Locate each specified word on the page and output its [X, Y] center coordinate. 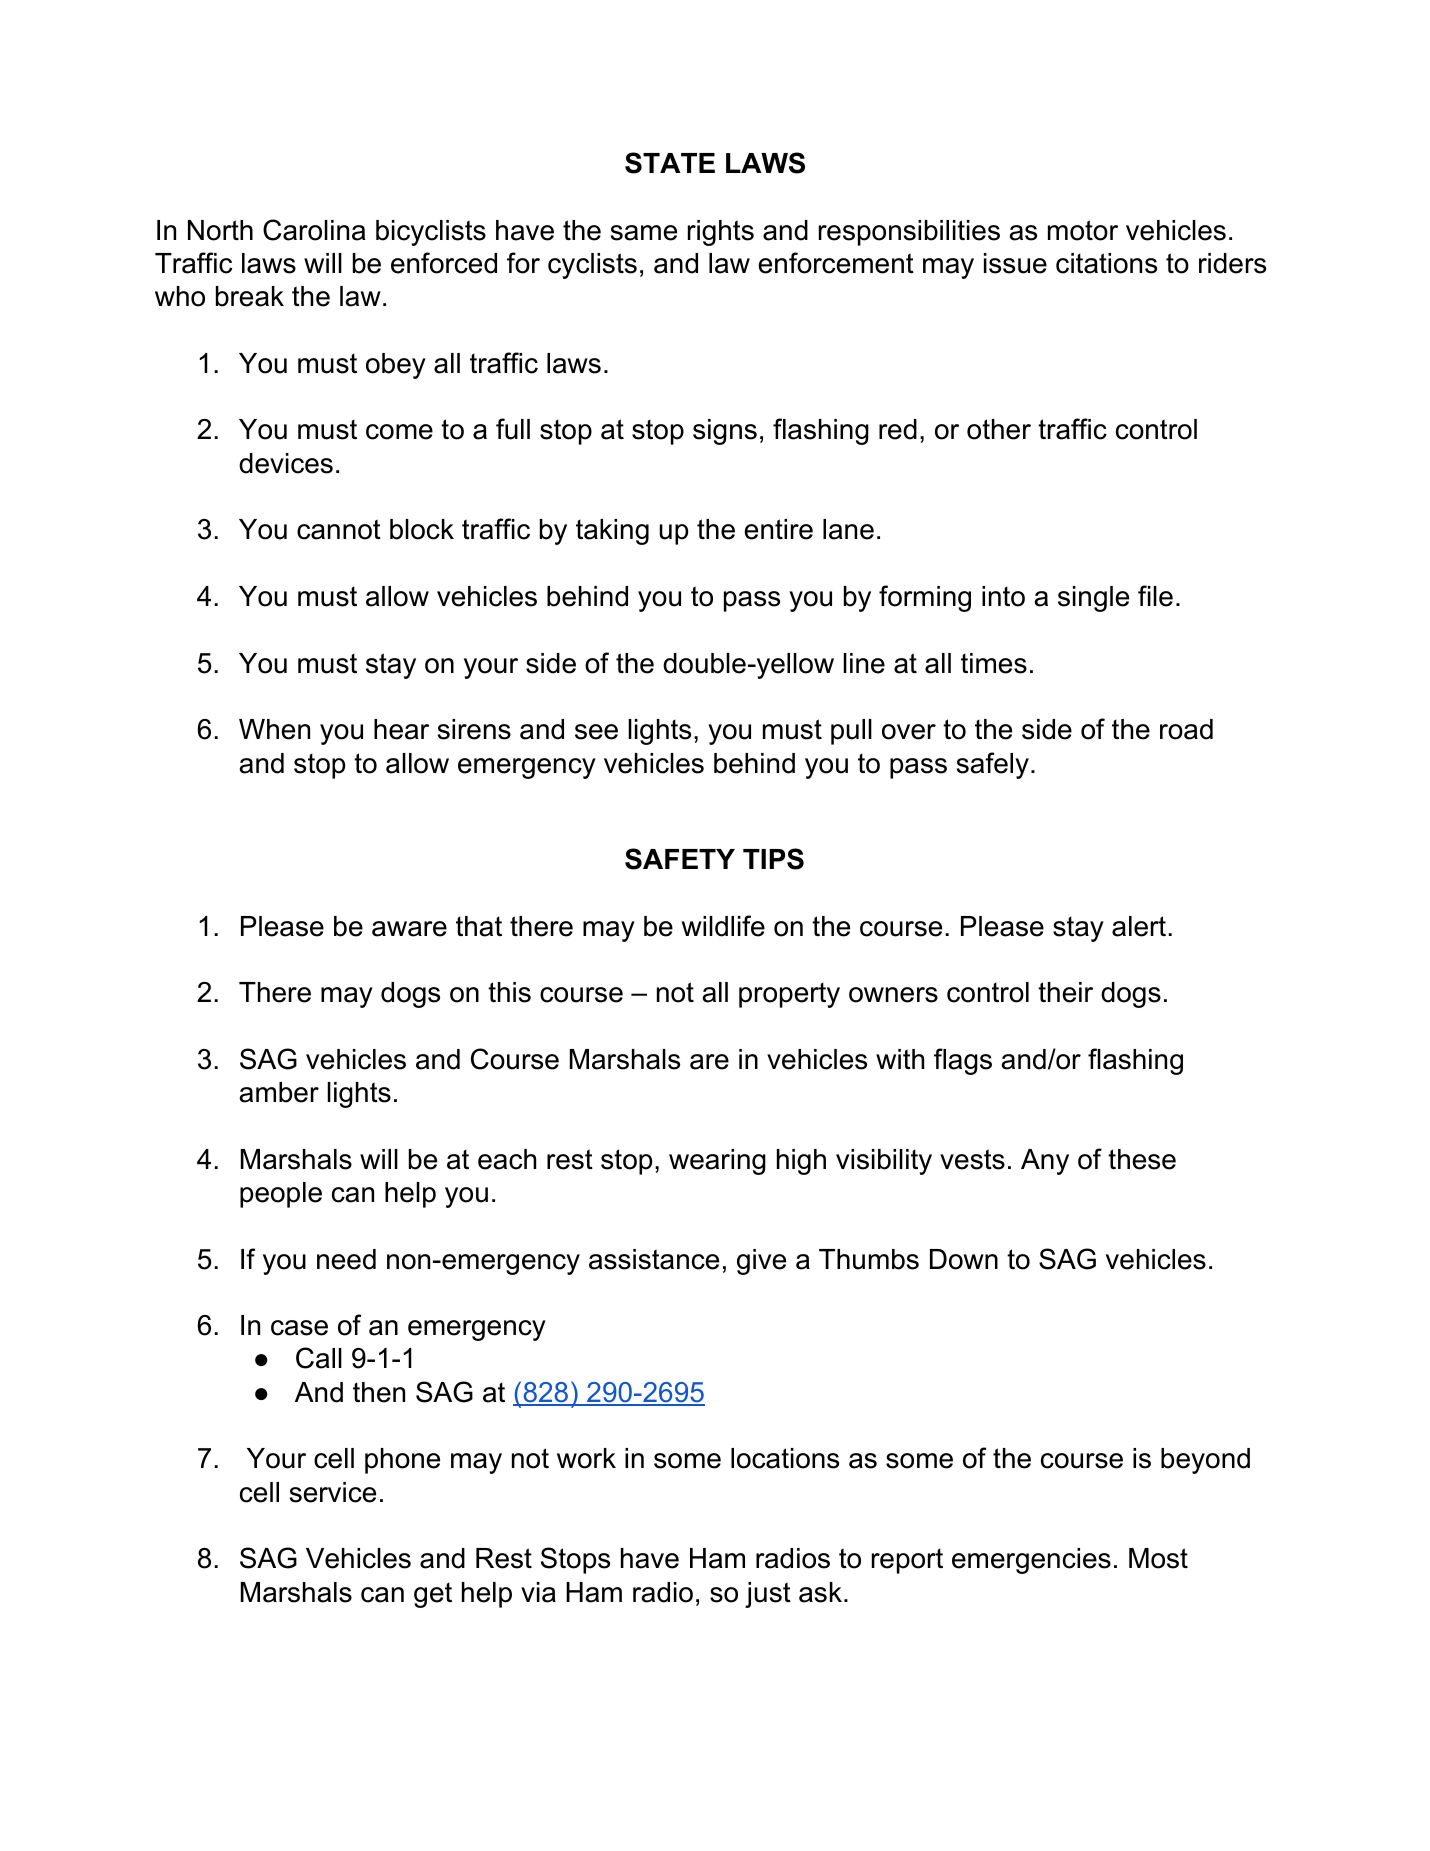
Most [1158, 1558]
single [1093, 599]
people [281, 1195]
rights [721, 233]
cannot [339, 529]
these [1142, 1159]
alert [1139, 926]
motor [1083, 230]
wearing [717, 1162]
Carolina [314, 230]
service [333, 1492]
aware [409, 929]
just [768, 1595]
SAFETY [680, 859]
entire [778, 529]
